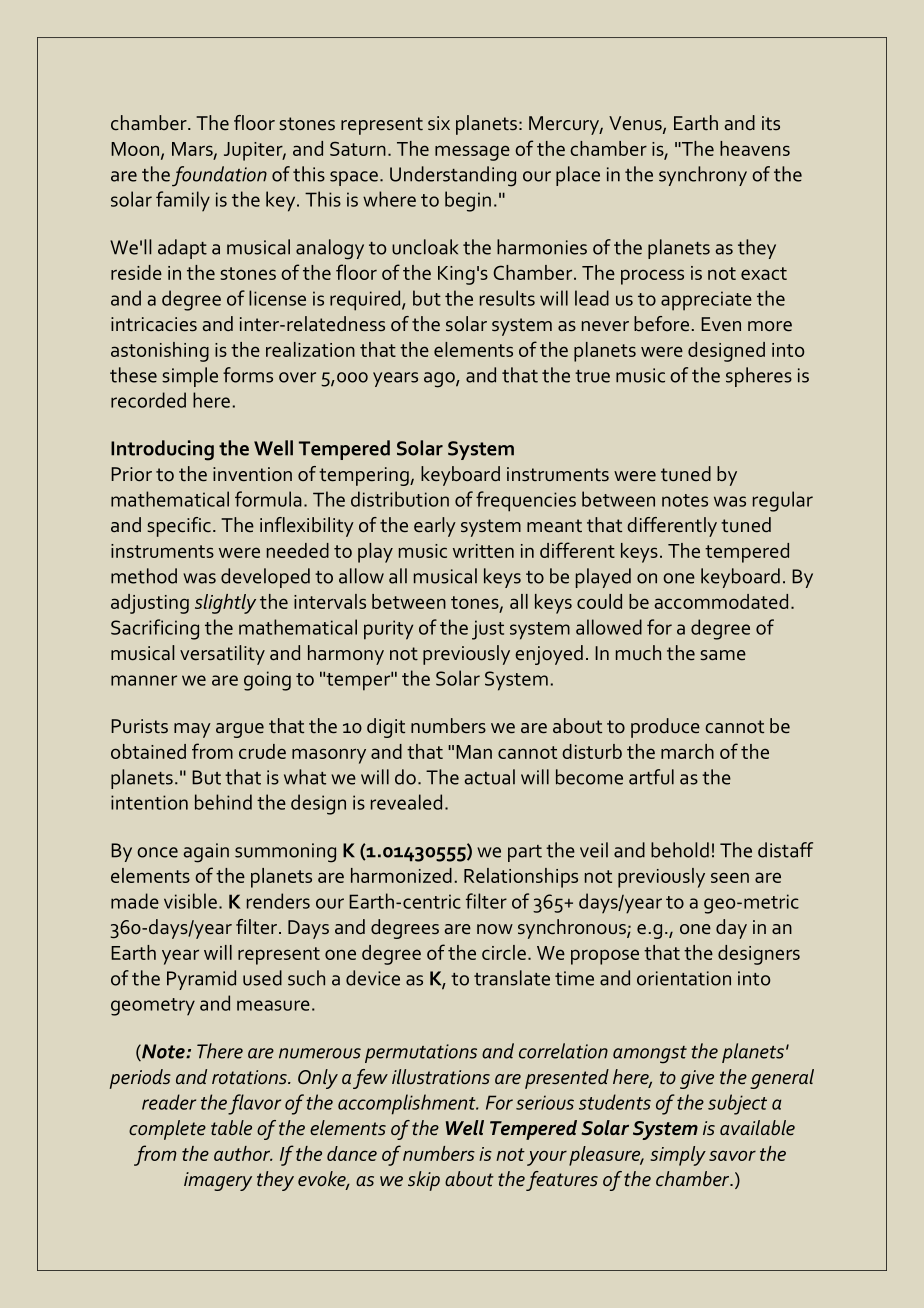  I want to click on same, so click(723, 655).
